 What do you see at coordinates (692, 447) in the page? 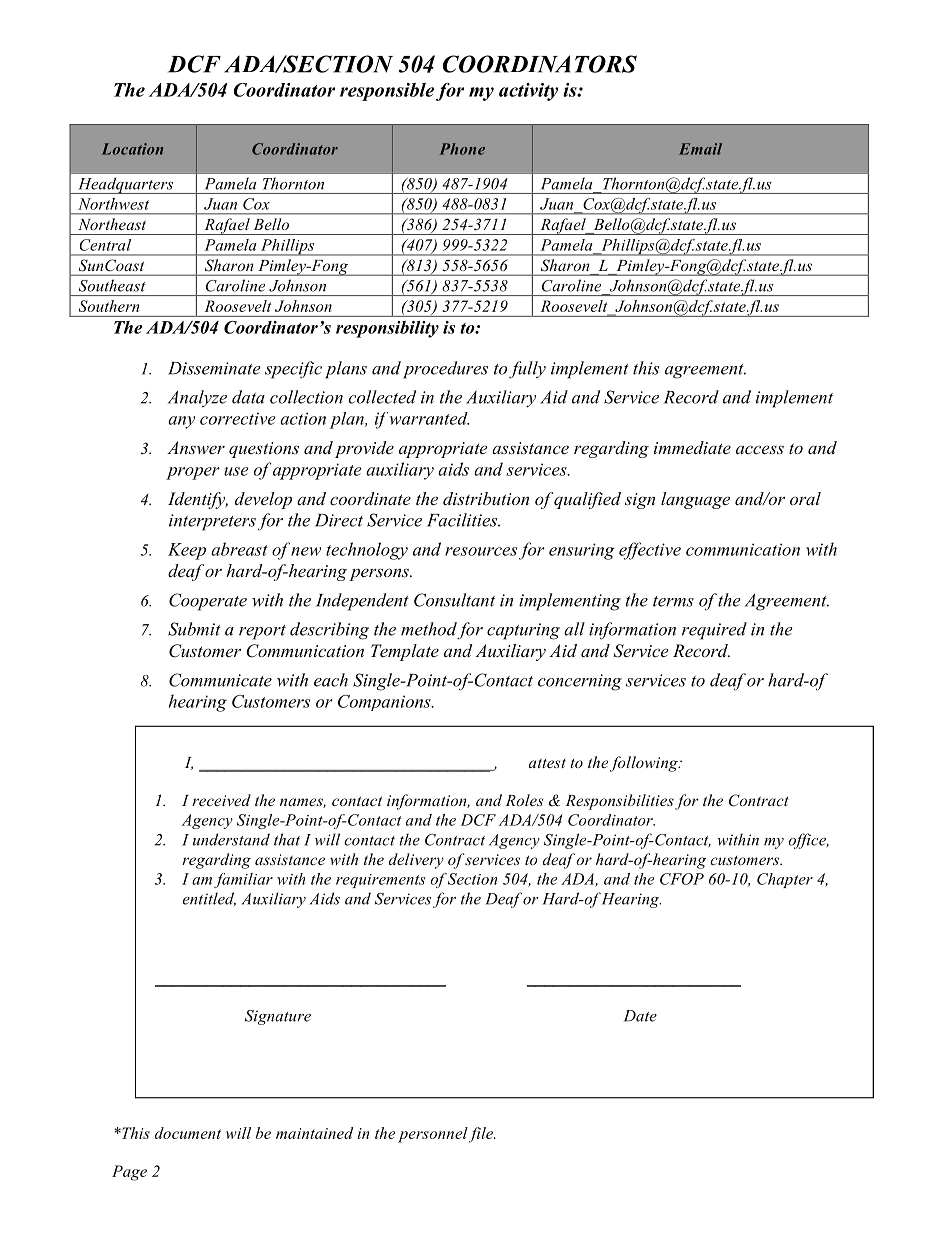
I see `immediate` at bounding box center [692, 447].
